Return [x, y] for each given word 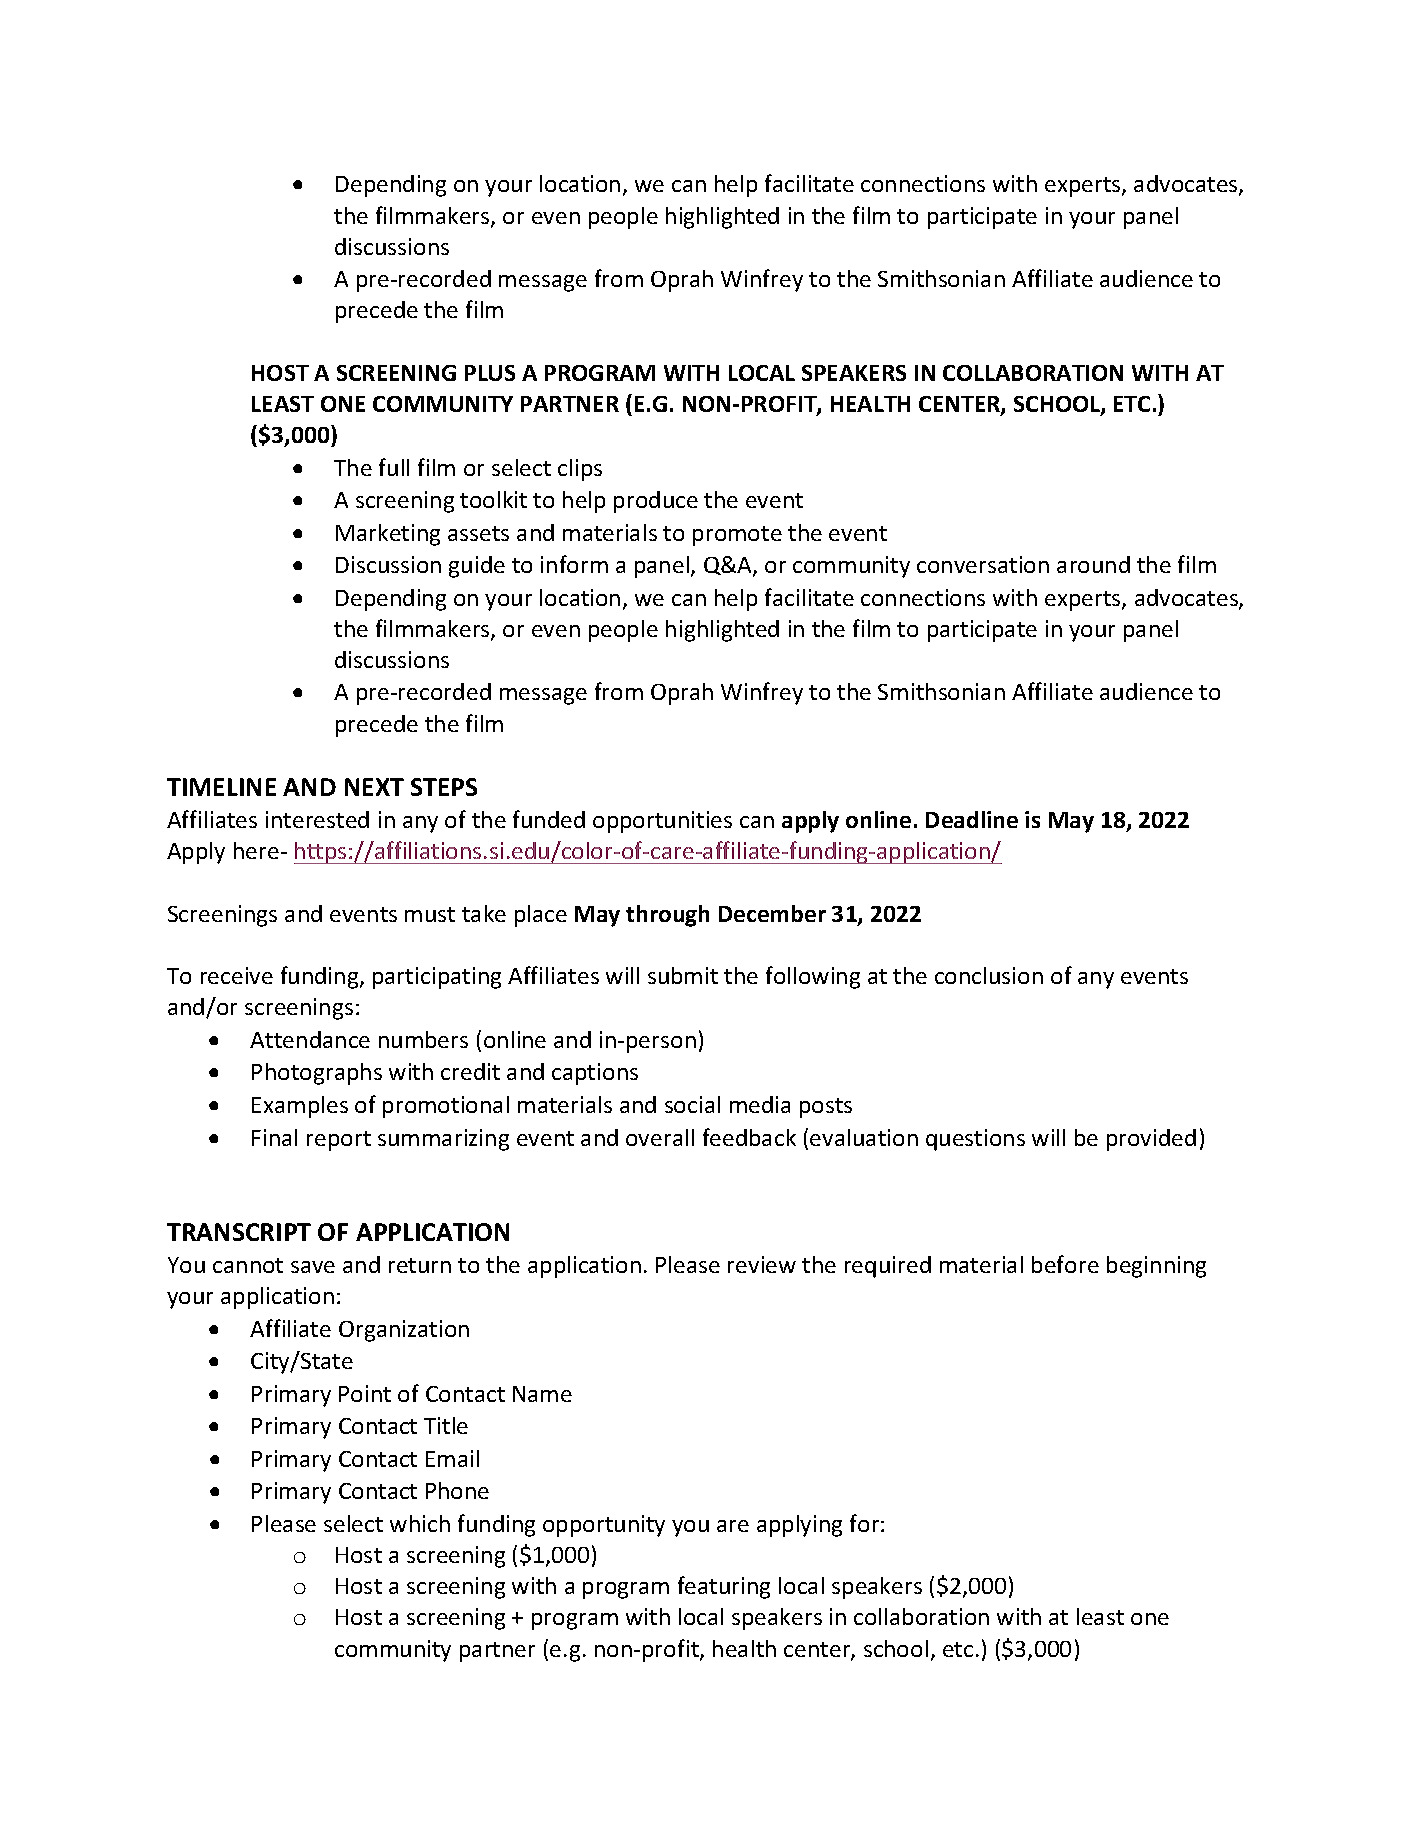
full [394, 467]
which [420, 1523]
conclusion [989, 975]
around [1093, 564]
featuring [724, 1587]
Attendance [310, 1039]
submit [683, 975]
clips [580, 470]
